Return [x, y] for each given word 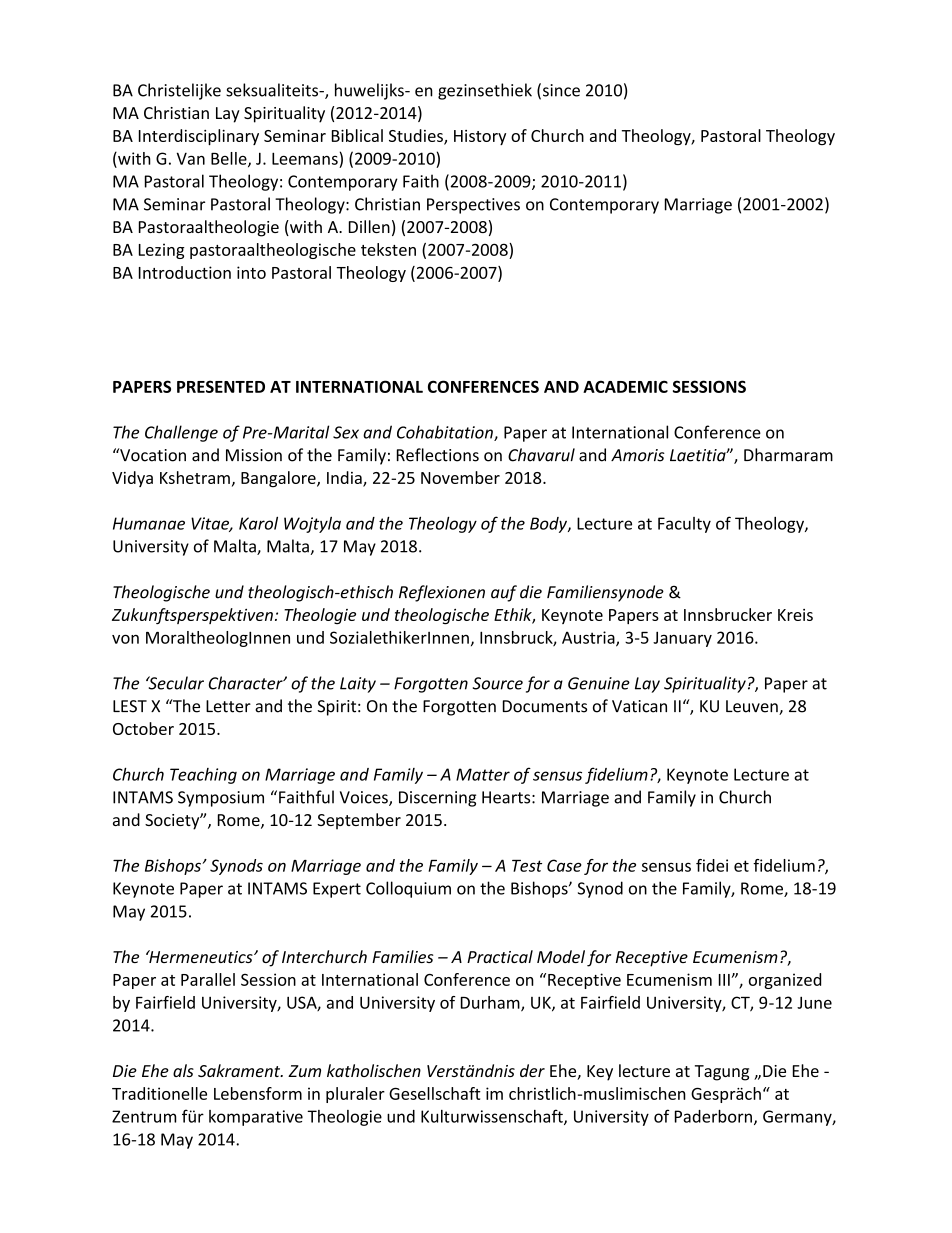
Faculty [684, 525]
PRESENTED [221, 386]
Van [191, 158]
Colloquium [408, 889]
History [480, 137]
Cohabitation [446, 433]
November [460, 477]
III [724, 980]
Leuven [753, 707]
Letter [228, 706]
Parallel [208, 979]
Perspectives [473, 206]
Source [498, 683]
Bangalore [279, 479]
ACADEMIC [625, 386]
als [183, 1070]
